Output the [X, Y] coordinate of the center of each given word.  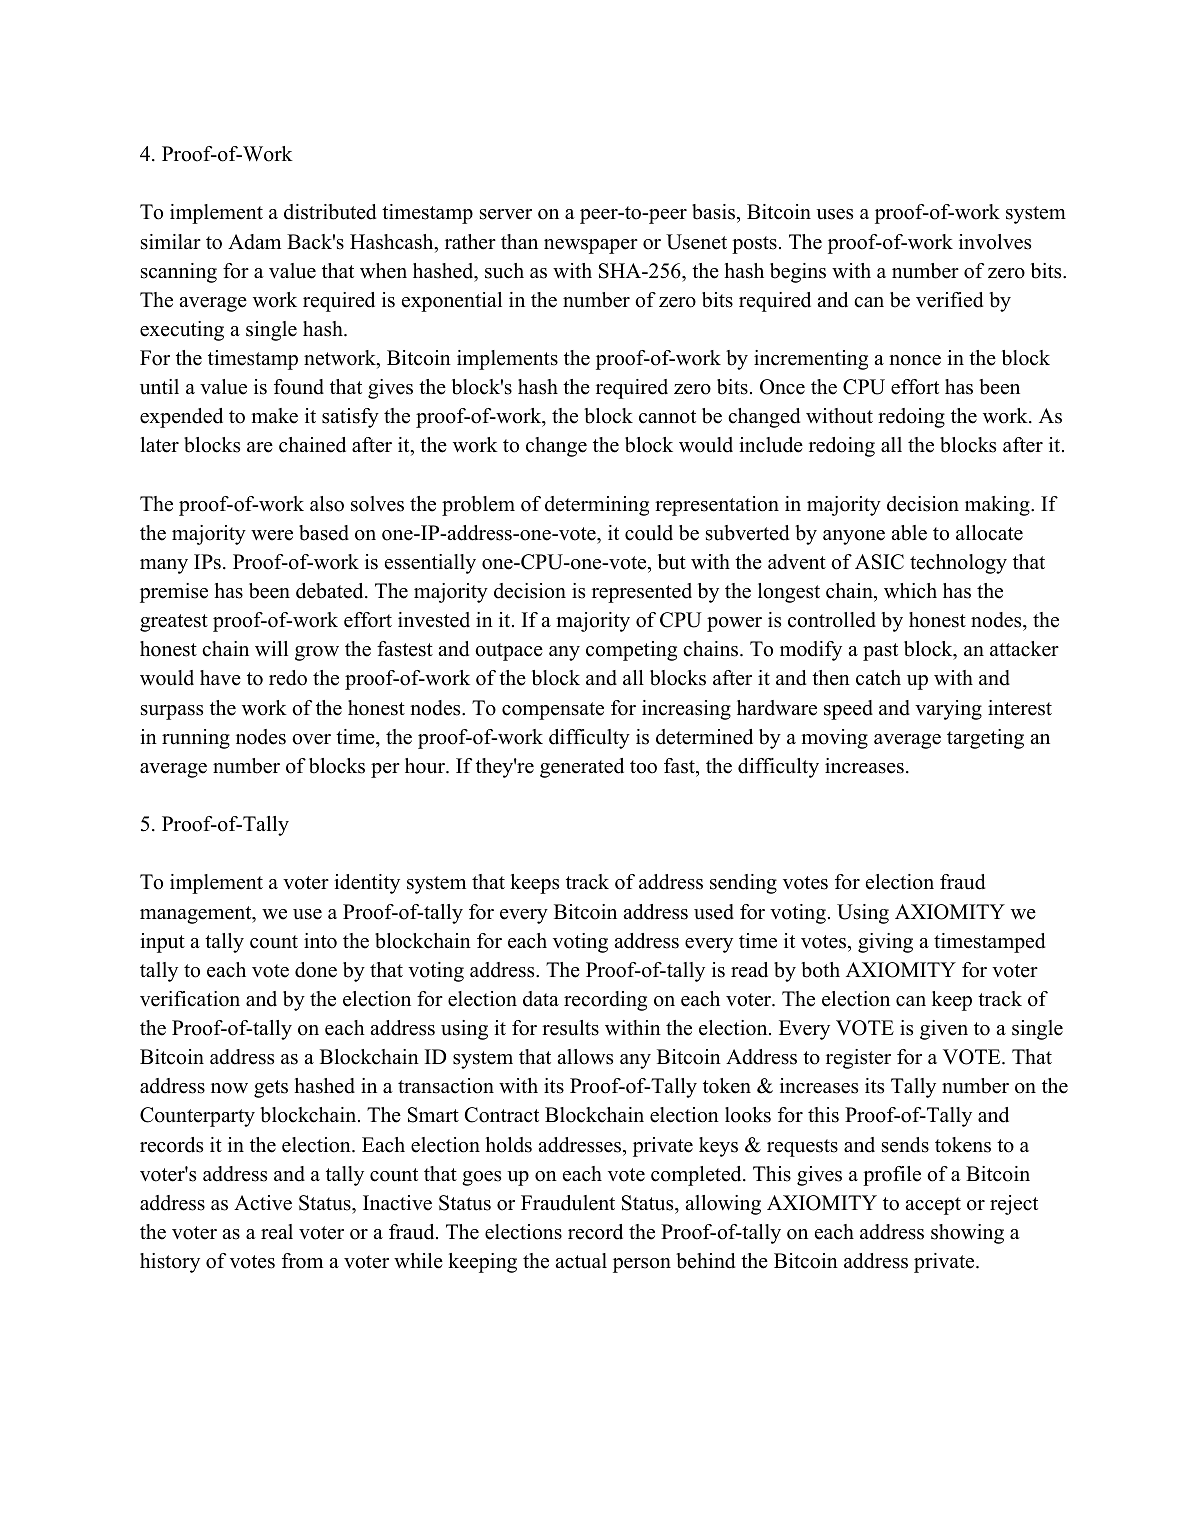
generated [582, 768]
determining [597, 506]
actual [581, 1261]
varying [948, 710]
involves [995, 242]
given [944, 1030]
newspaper [591, 246]
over [311, 739]
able [909, 533]
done [316, 970]
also [327, 504]
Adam [254, 242]
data [541, 999]
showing [967, 1234]
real [277, 1232]
